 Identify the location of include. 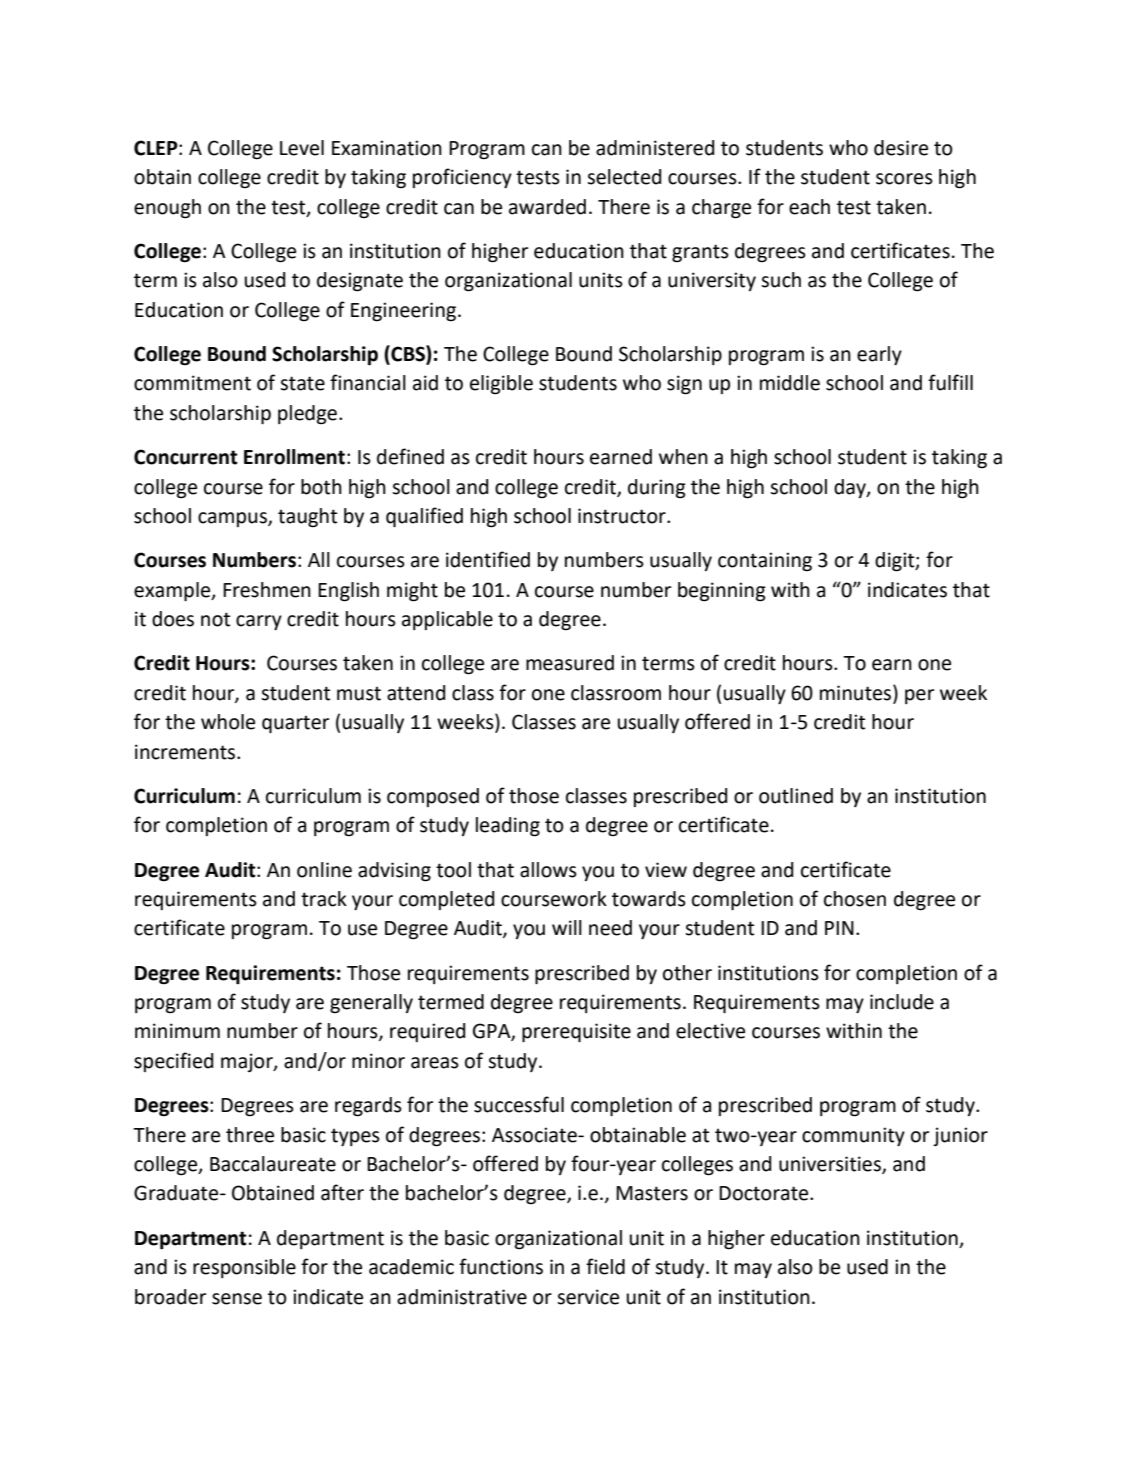
(902, 1002).
